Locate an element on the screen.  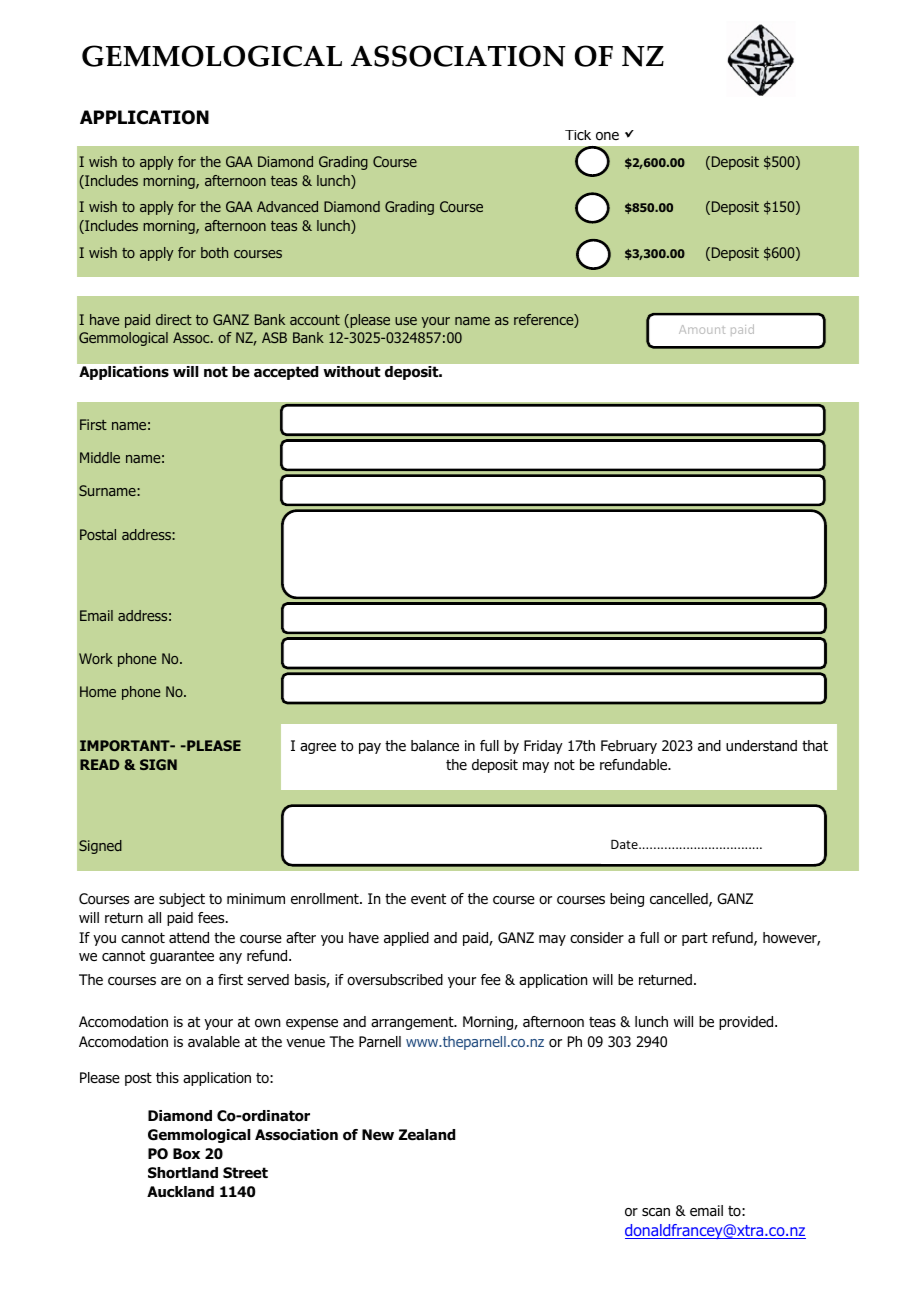
Tick is located at coordinates (578, 135).
